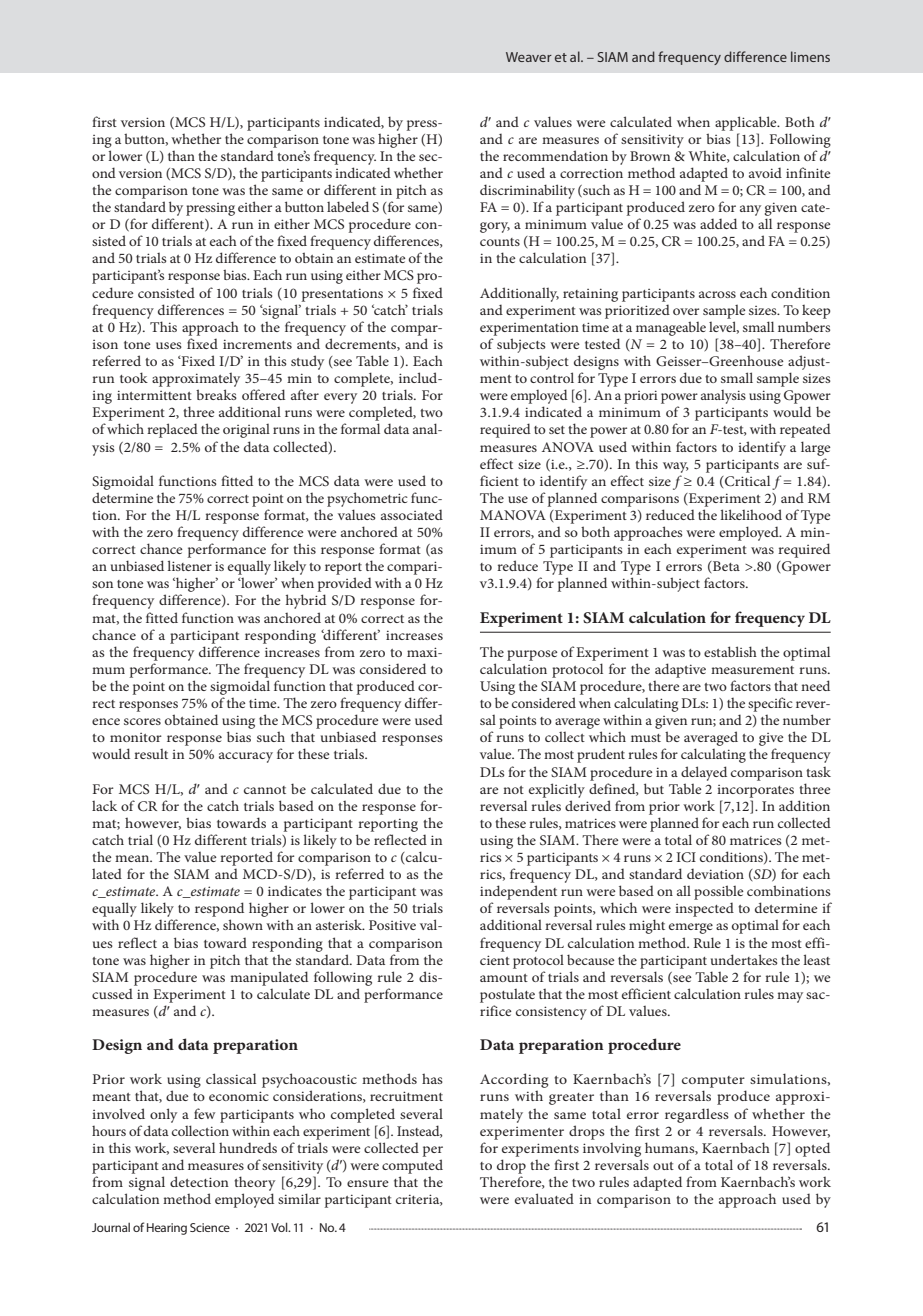  Describe the element at coordinates (167, 1229) in the screenshot. I see `Hearing` at that location.
